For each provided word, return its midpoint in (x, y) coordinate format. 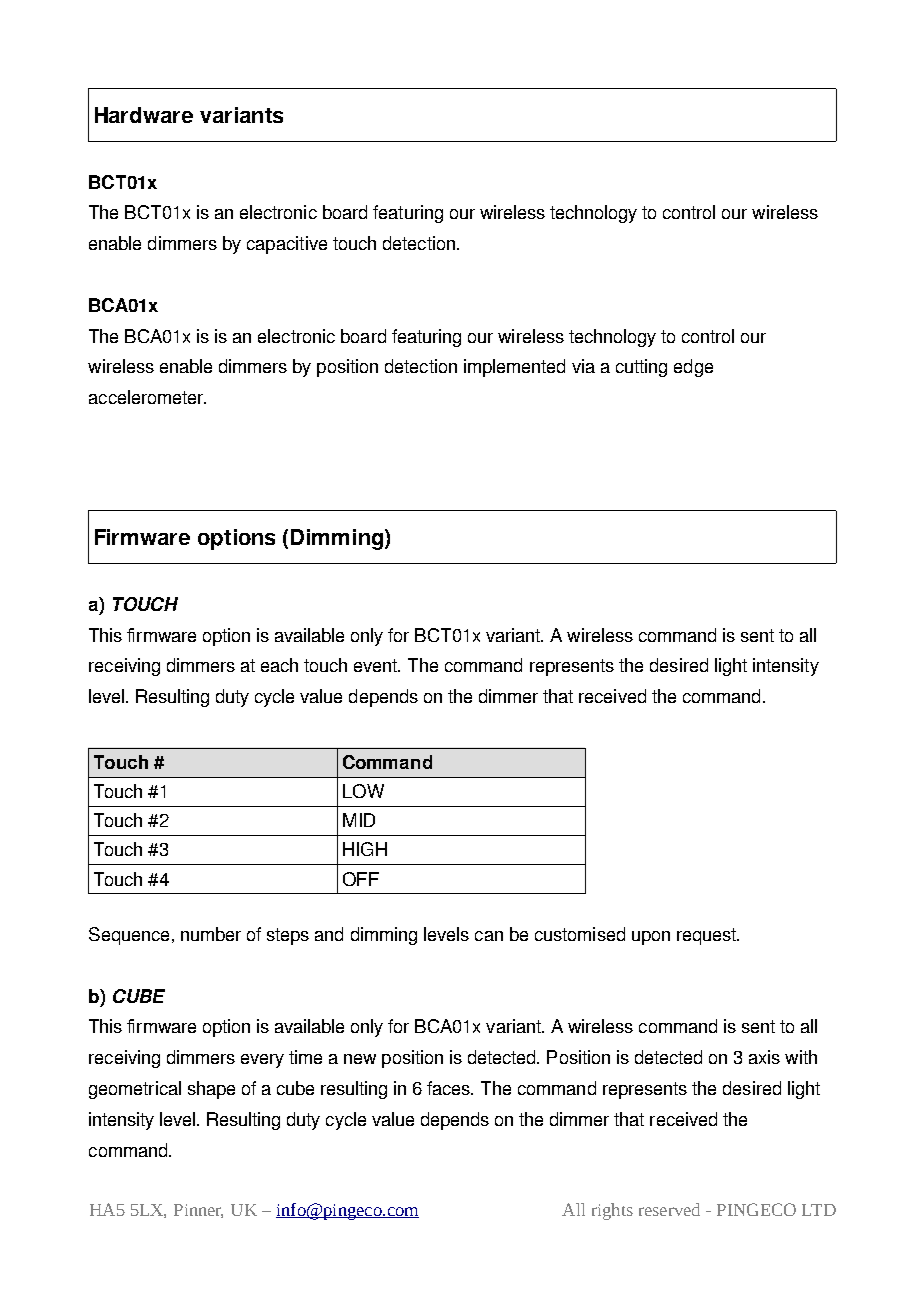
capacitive (287, 245)
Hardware (144, 115)
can (489, 936)
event (377, 665)
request (708, 936)
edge (693, 368)
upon (651, 938)
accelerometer (147, 397)
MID (359, 820)
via (583, 366)
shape (211, 1090)
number (211, 934)
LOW (363, 791)
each (279, 665)
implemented (514, 368)
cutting (641, 368)
